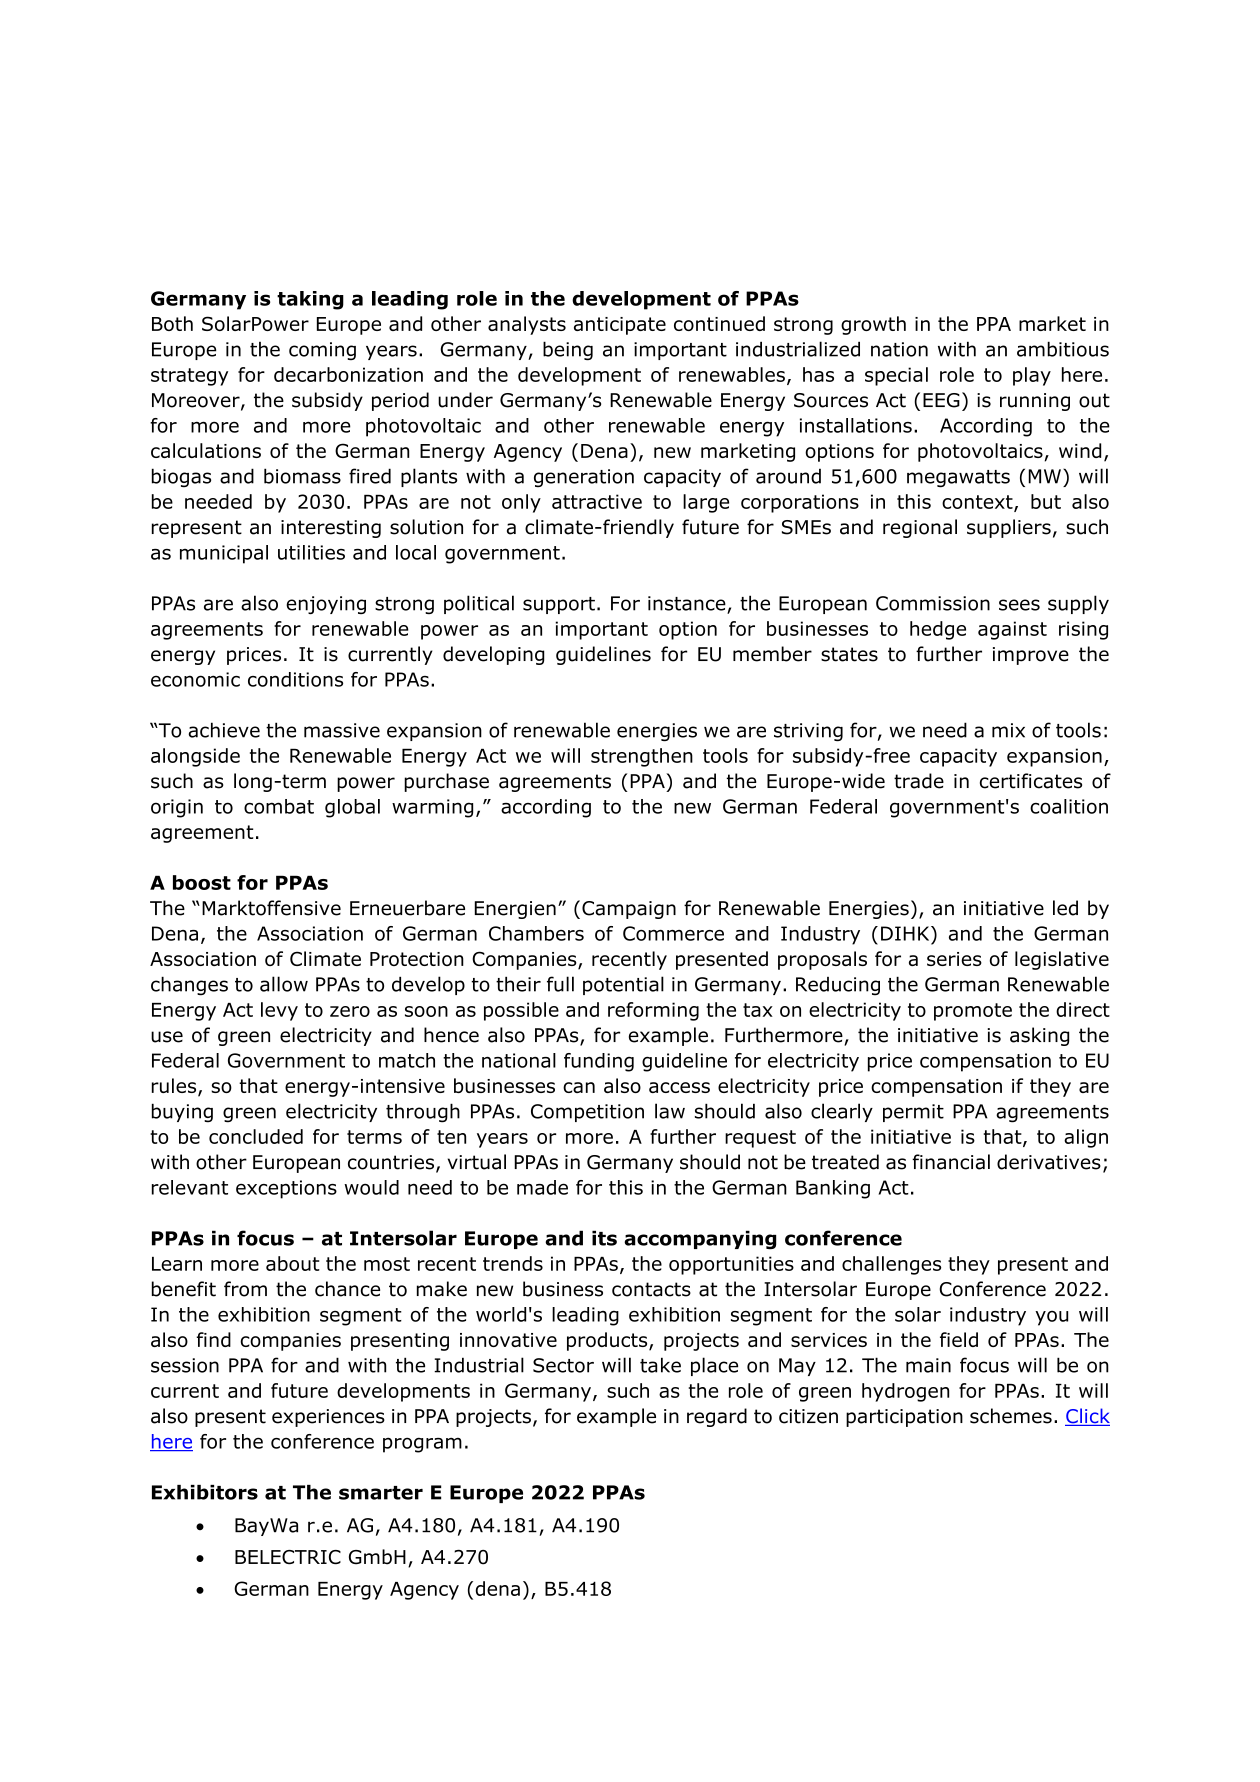 The height and width of the document is (1782, 1260). I want to click on schemes, so click(1011, 1416).
